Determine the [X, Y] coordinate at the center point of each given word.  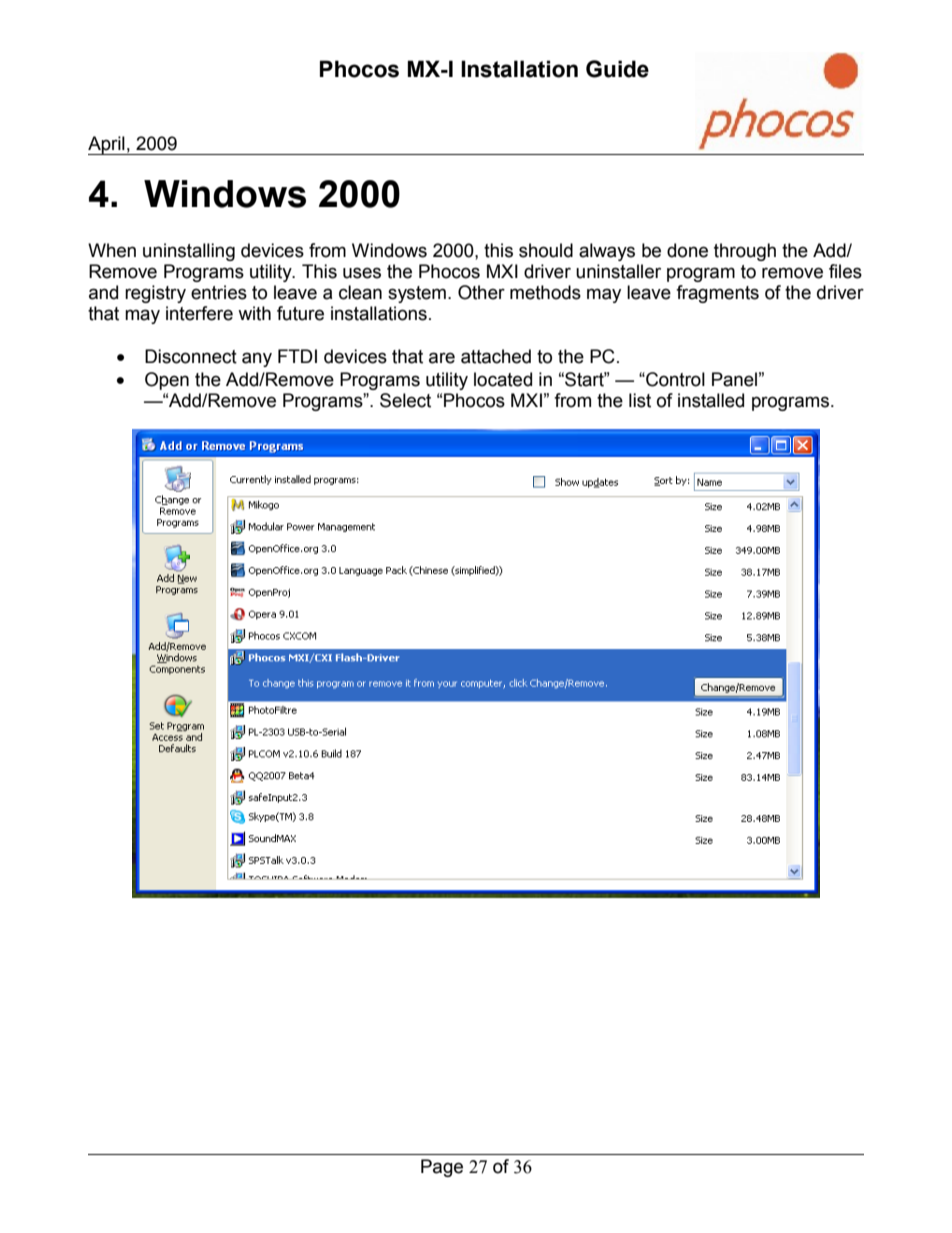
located [503, 379]
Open [167, 381]
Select [405, 400]
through [745, 252]
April [107, 145]
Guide [617, 69]
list [640, 400]
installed [711, 400]
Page [442, 1168]
